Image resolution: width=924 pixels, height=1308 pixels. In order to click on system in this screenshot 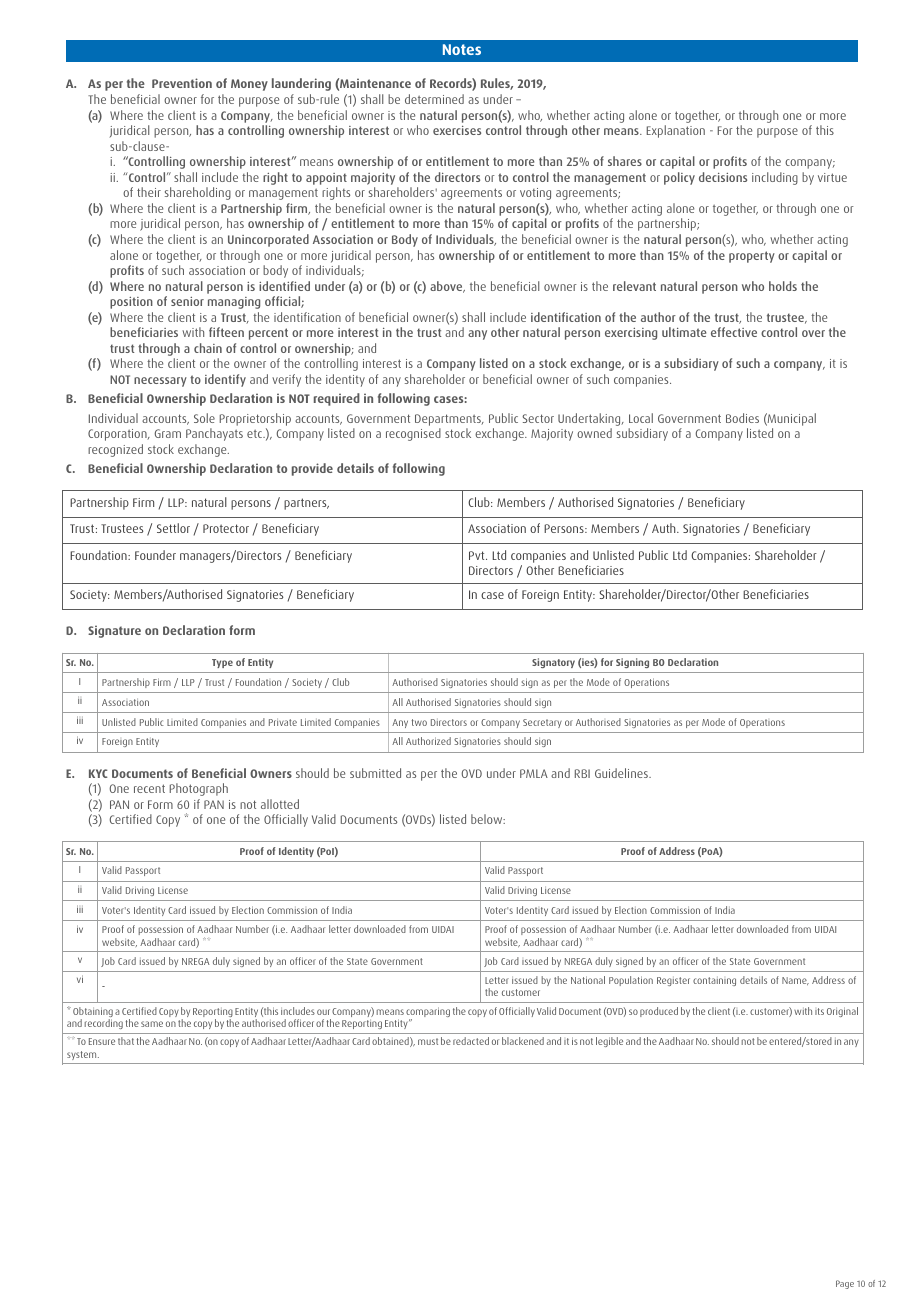, I will do `click(83, 1055)`.
